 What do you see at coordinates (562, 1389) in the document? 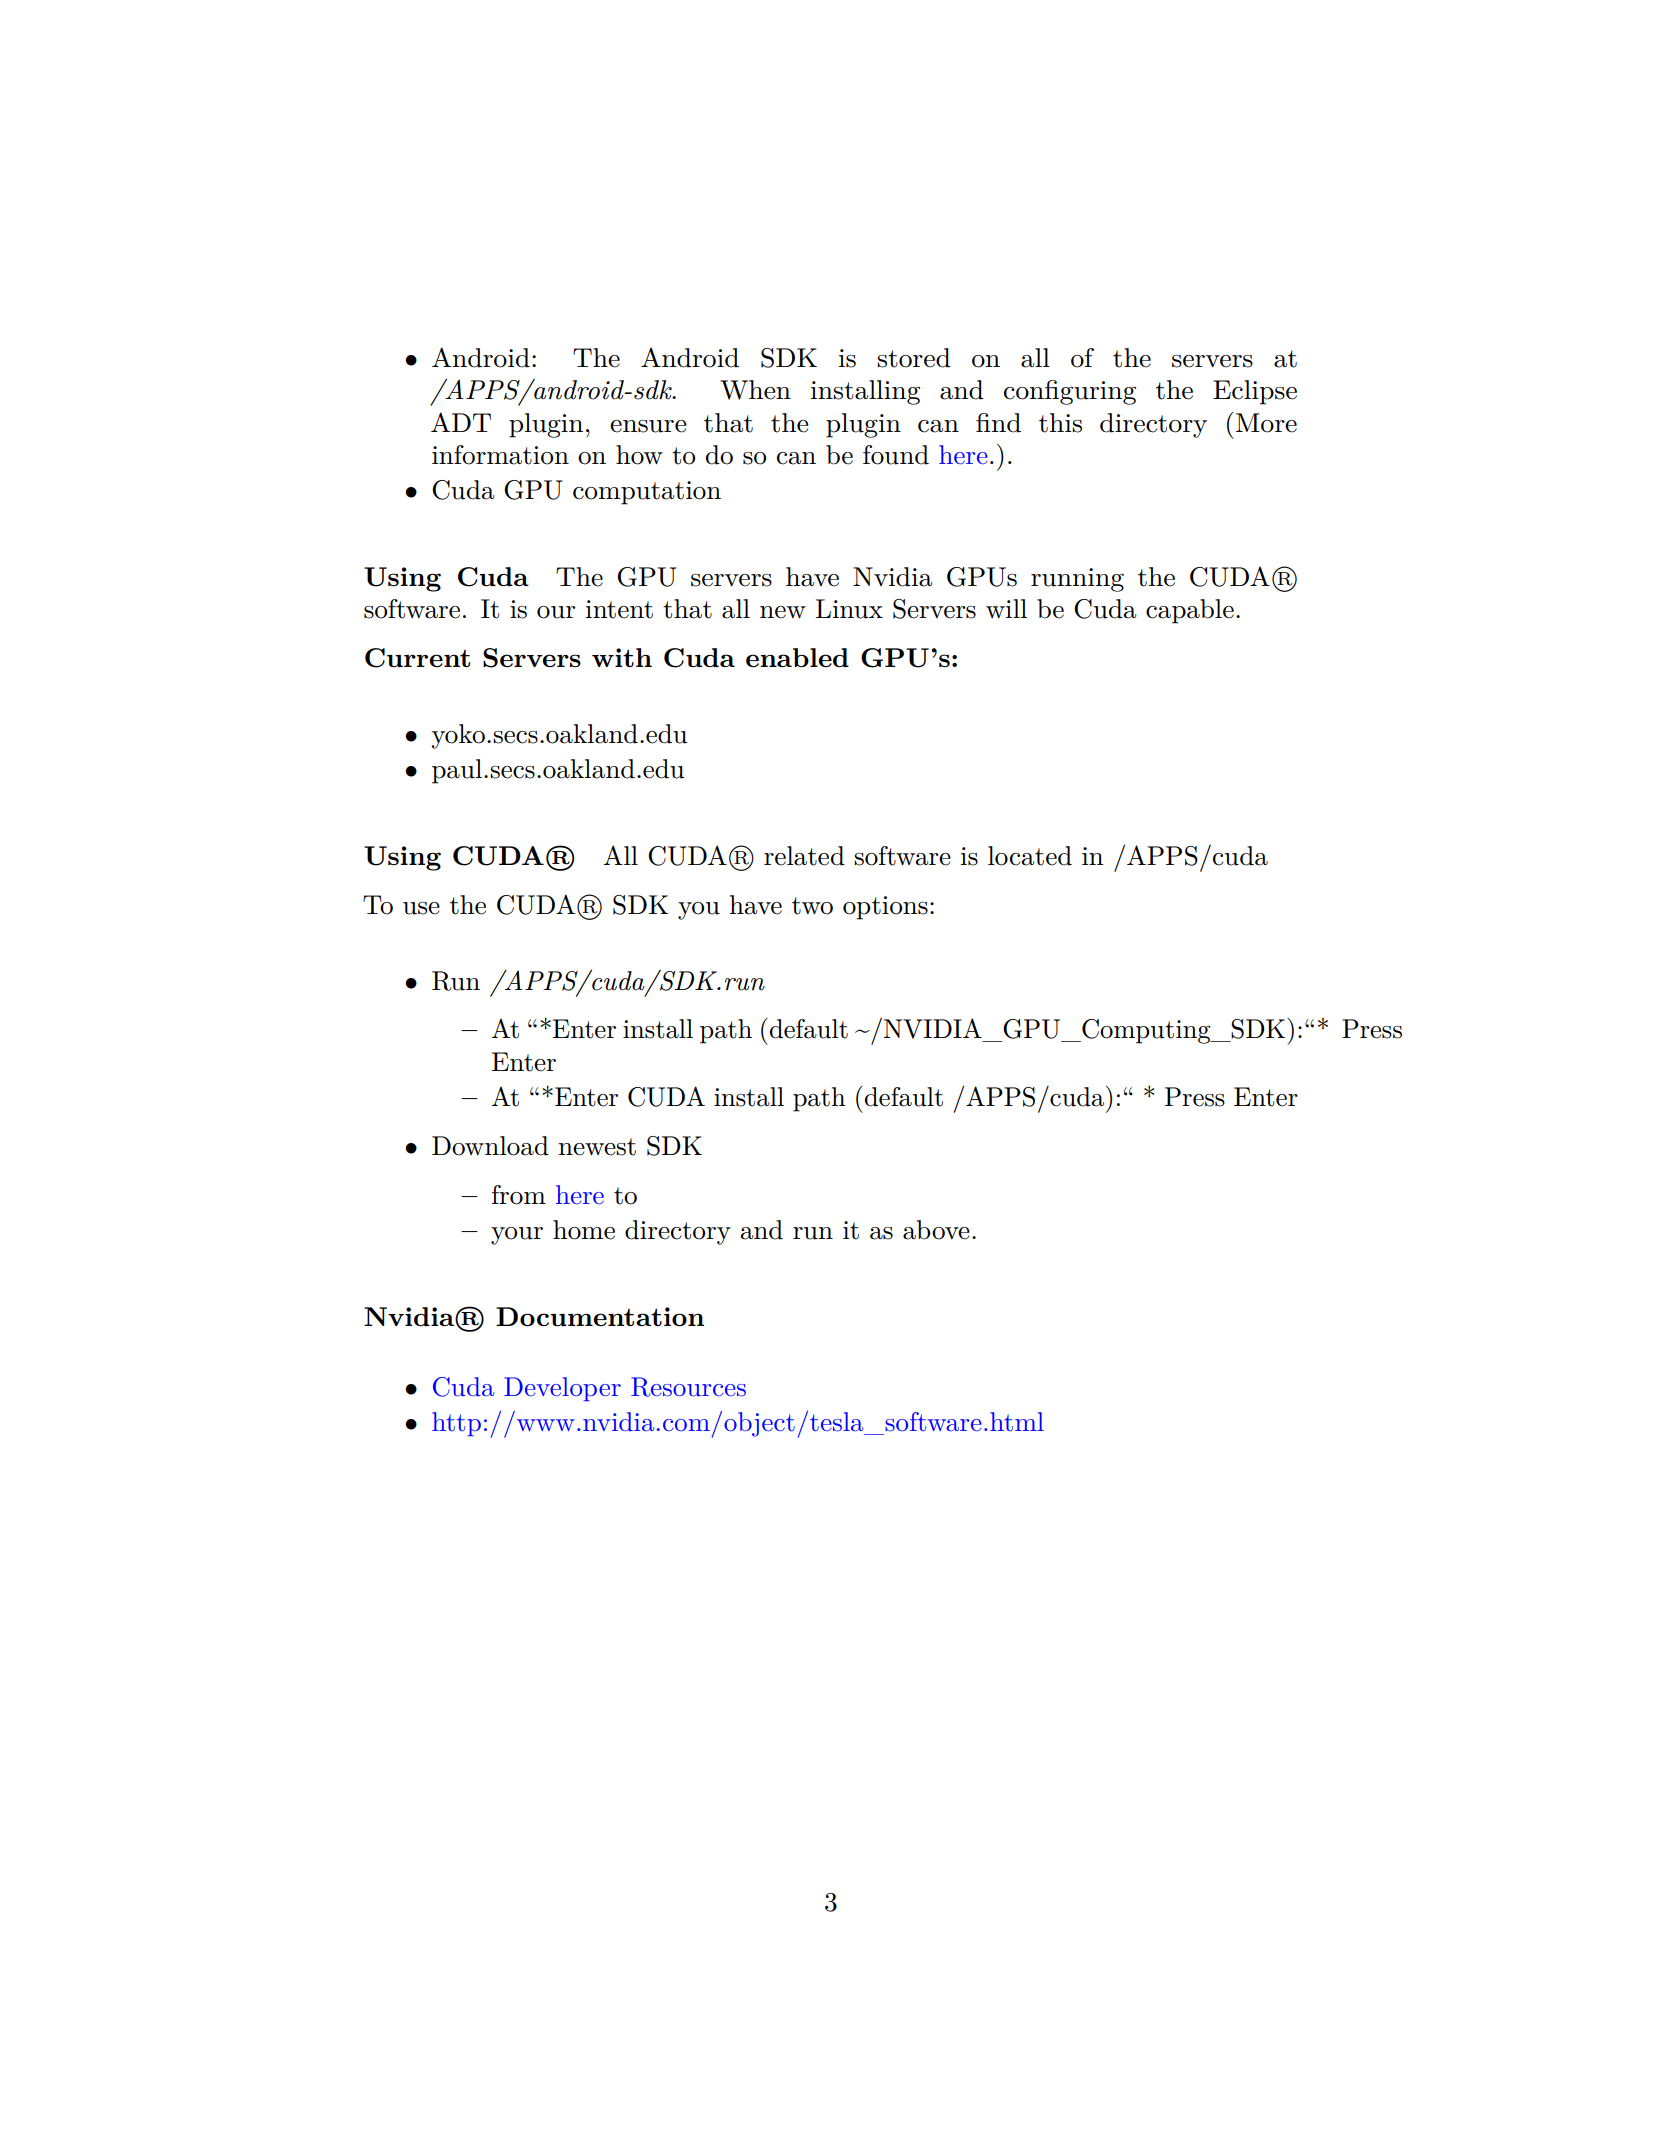
I see `Developer` at bounding box center [562, 1389].
